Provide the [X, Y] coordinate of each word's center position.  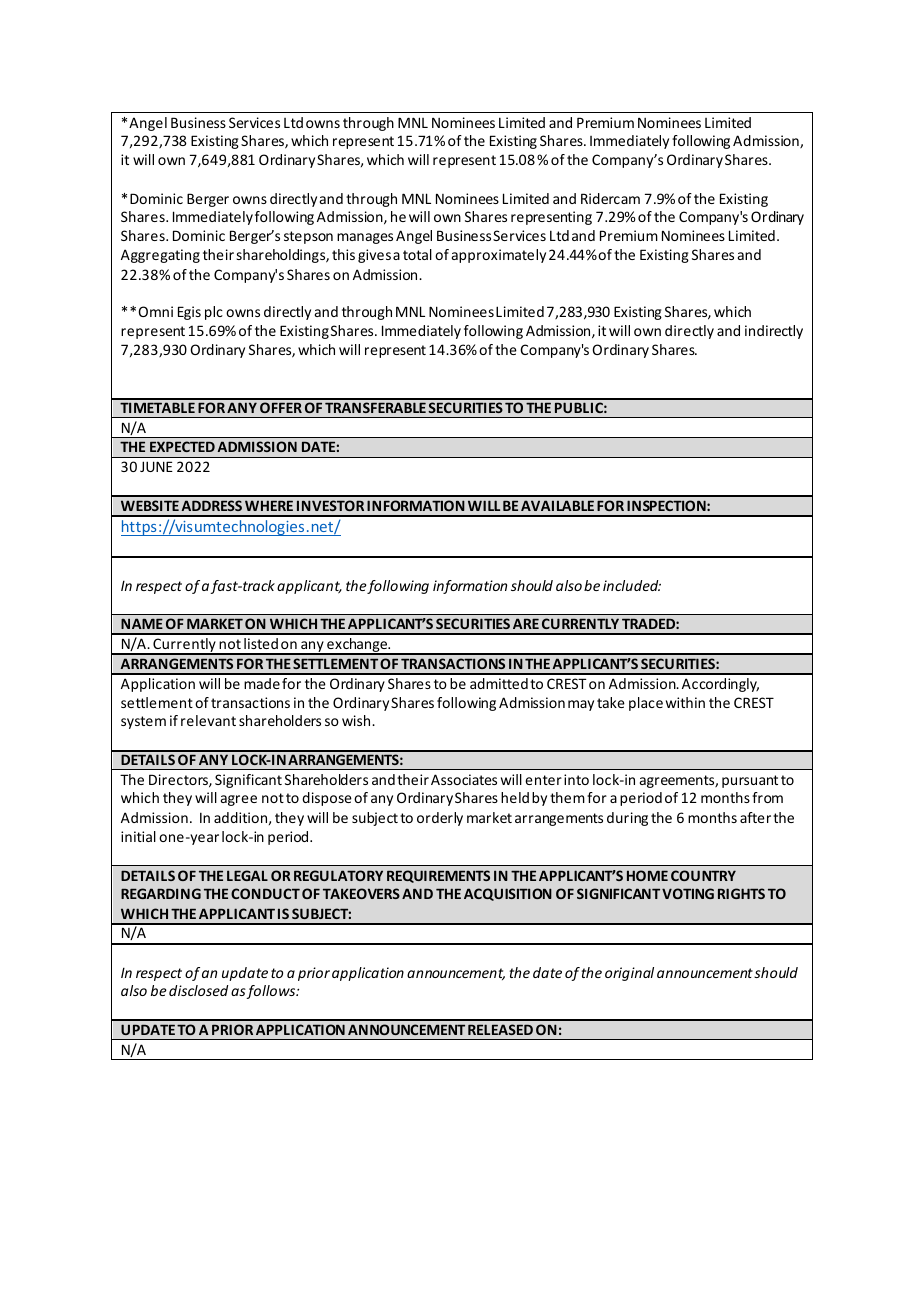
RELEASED [500, 1029]
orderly [440, 819]
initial [138, 836]
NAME [142, 623]
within [685, 702]
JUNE [156, 466]
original [629, 974]
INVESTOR [330, 505]
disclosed [198, 990]
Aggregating [160, 256]
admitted [499, 683]
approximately [499, 256]
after [755, 817]
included [632, 585]
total [417, 254]
